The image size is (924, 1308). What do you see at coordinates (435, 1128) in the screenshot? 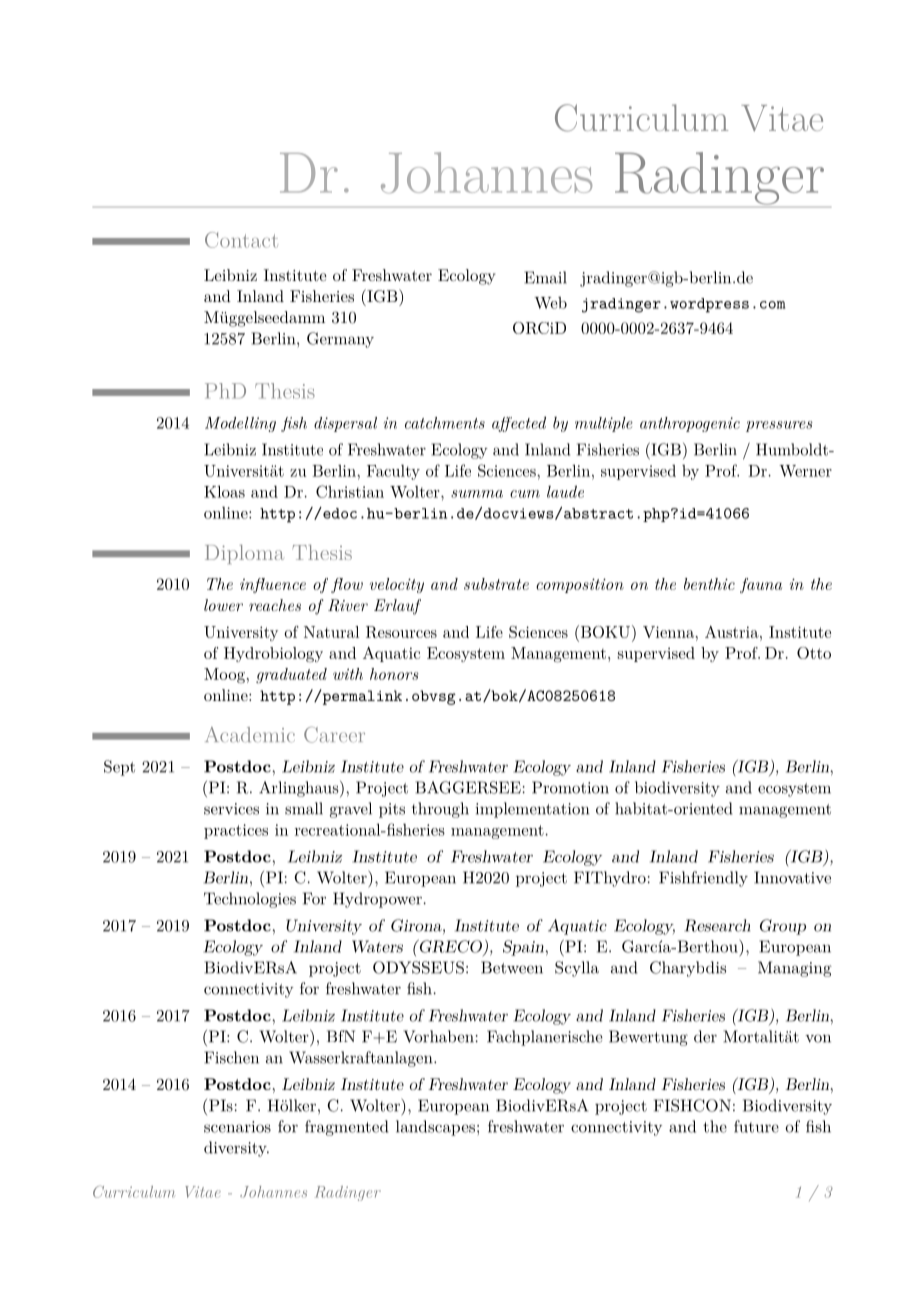
I see `landscapes` at bounding box center [435, 1128].
